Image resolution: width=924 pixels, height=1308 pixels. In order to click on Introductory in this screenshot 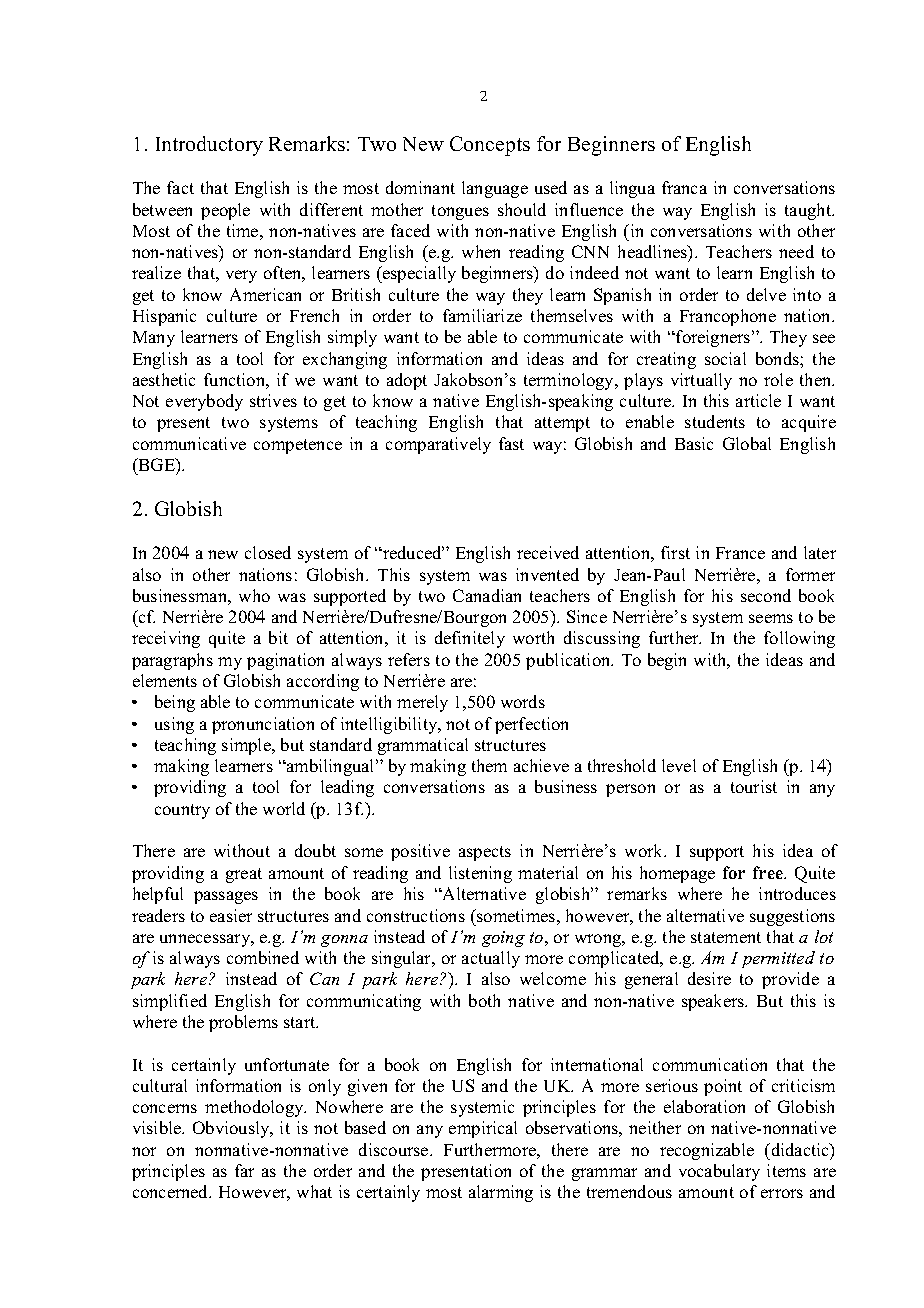, I will do `click(209, 146)`.
